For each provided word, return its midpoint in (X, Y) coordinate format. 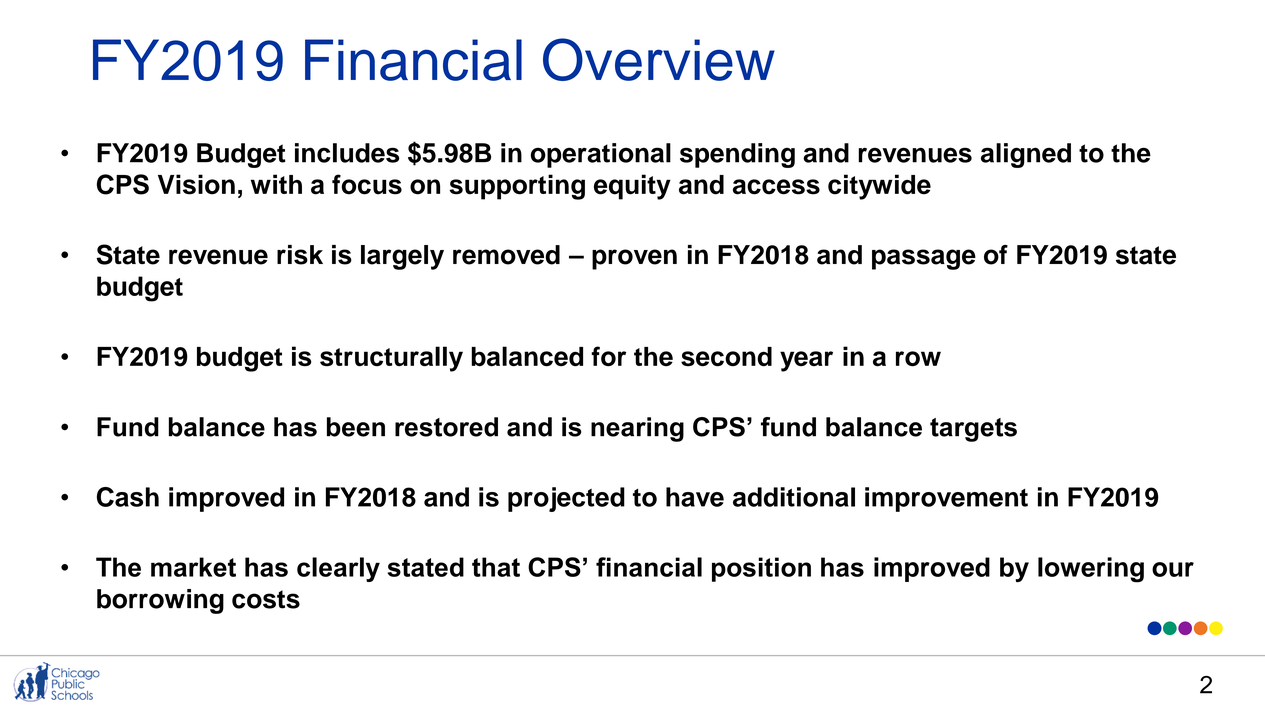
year (806, 361)
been (356, 427)
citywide (879, 187)
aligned (1026, 155)
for (608, 356)
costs (266, 599)
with (276, 184)
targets (973, 430)
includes (347, 153)
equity (632, 187)
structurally (391, 359)
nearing (637, 429)
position (761, 569)
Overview (659, 59)
